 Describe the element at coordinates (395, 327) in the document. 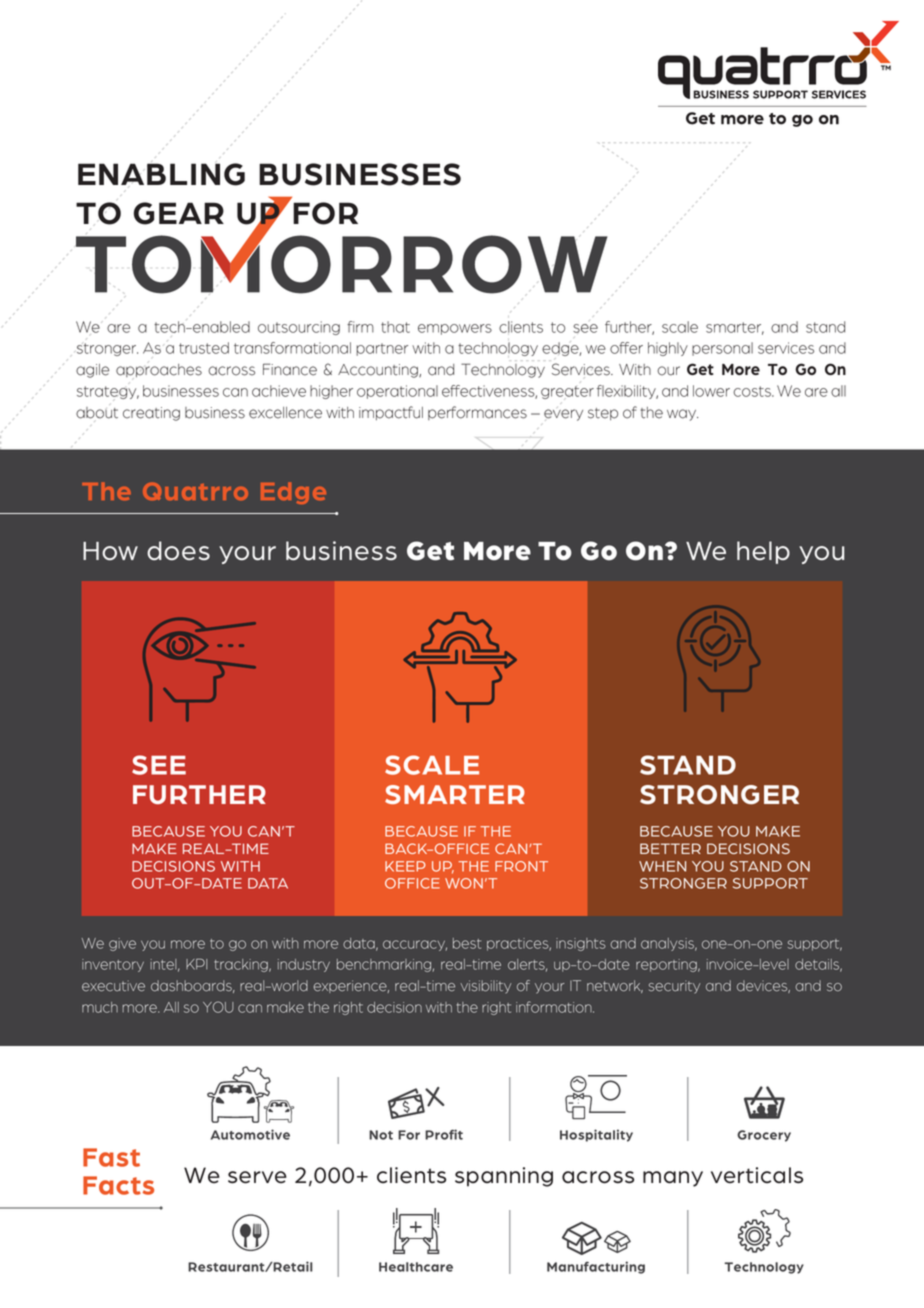

I see `that` at that location.
